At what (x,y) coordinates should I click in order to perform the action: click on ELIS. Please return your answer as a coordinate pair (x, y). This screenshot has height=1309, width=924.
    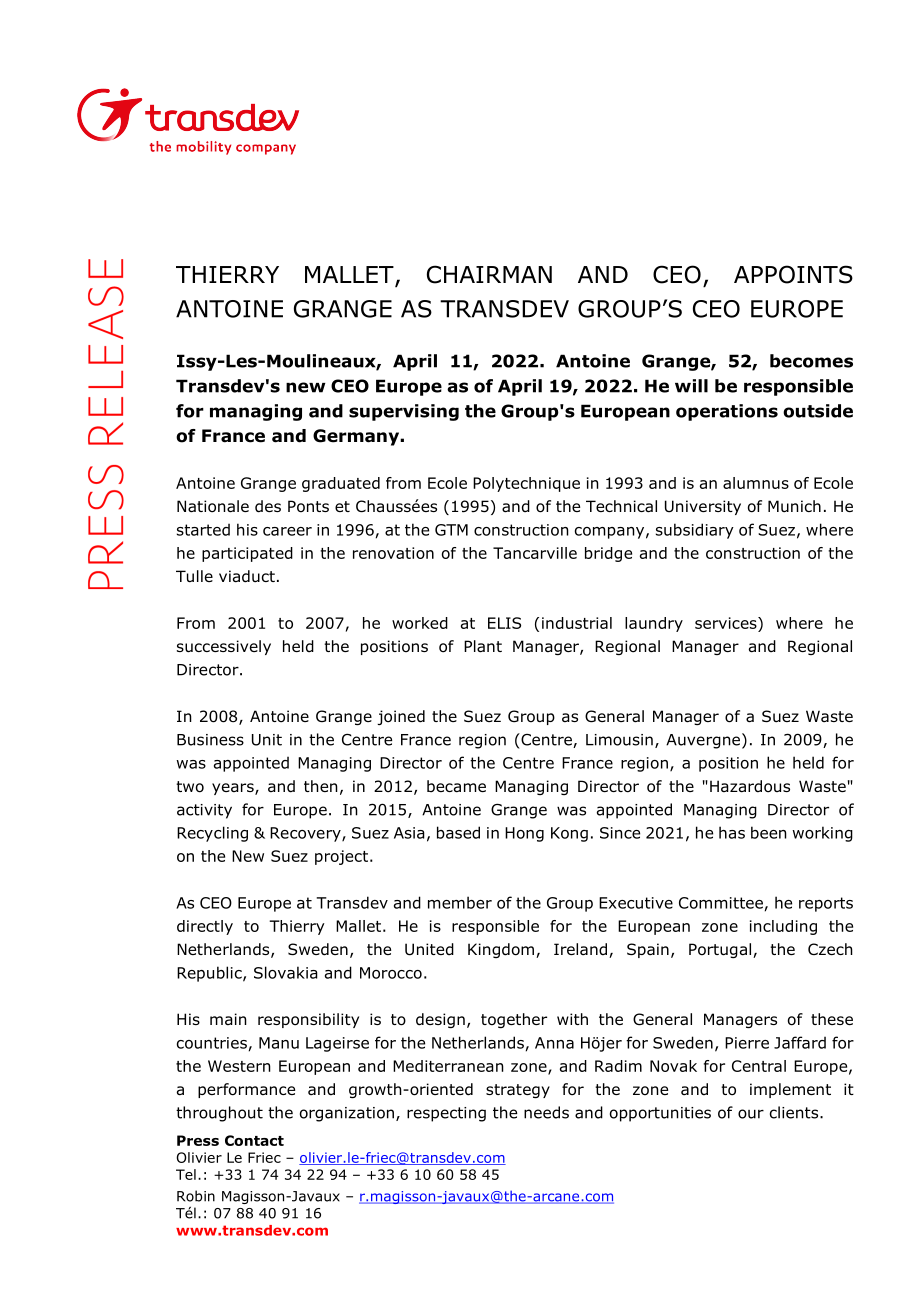
    Looking at the image, I should click on (504, 623).
